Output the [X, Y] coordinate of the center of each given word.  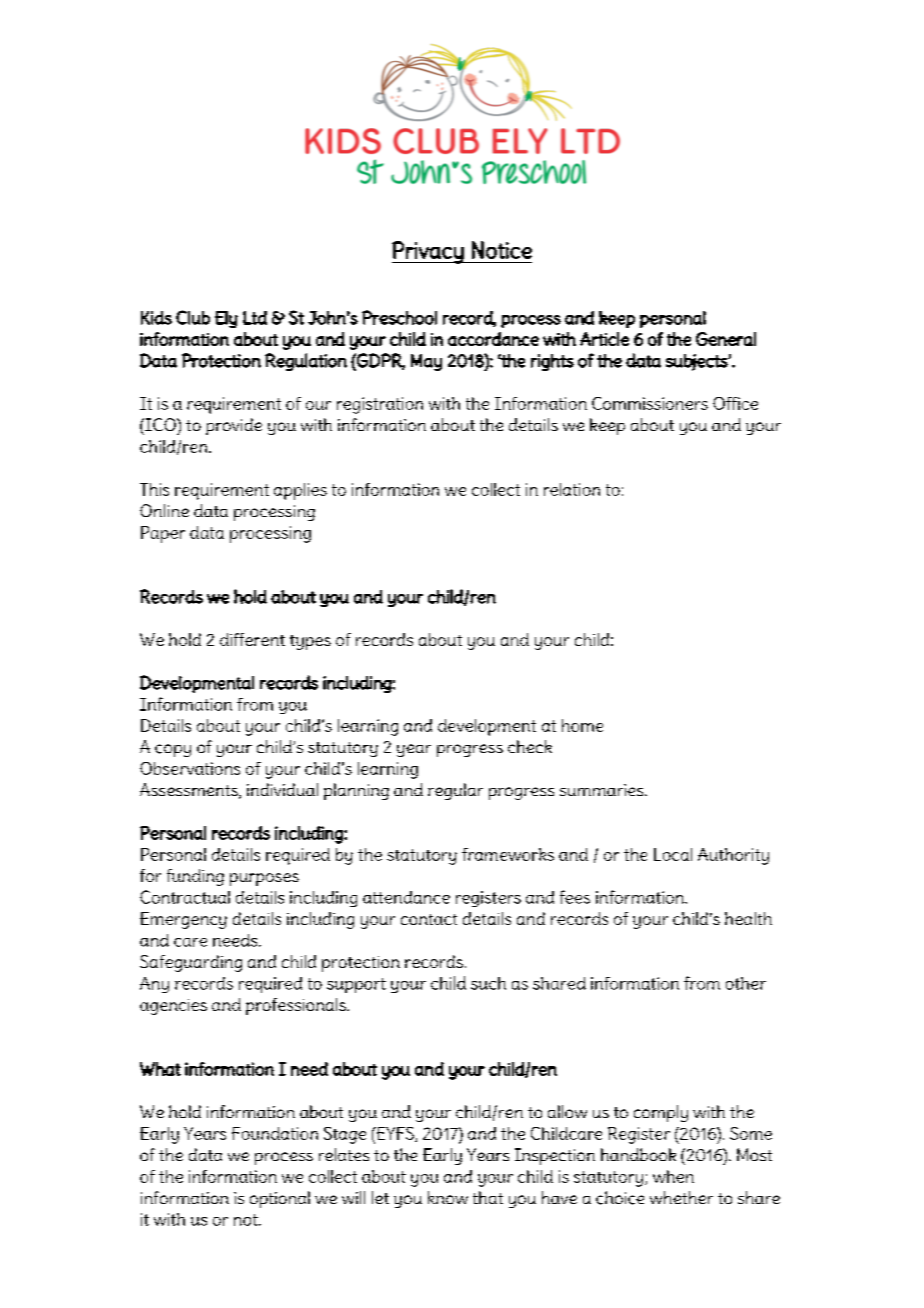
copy [173, 750]
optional [280, 1199]
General [726, 339]
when [673, 1176]
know [448, 1197]
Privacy [429, 252]
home [582, 725]
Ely [226, 319]
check [530, 746]
